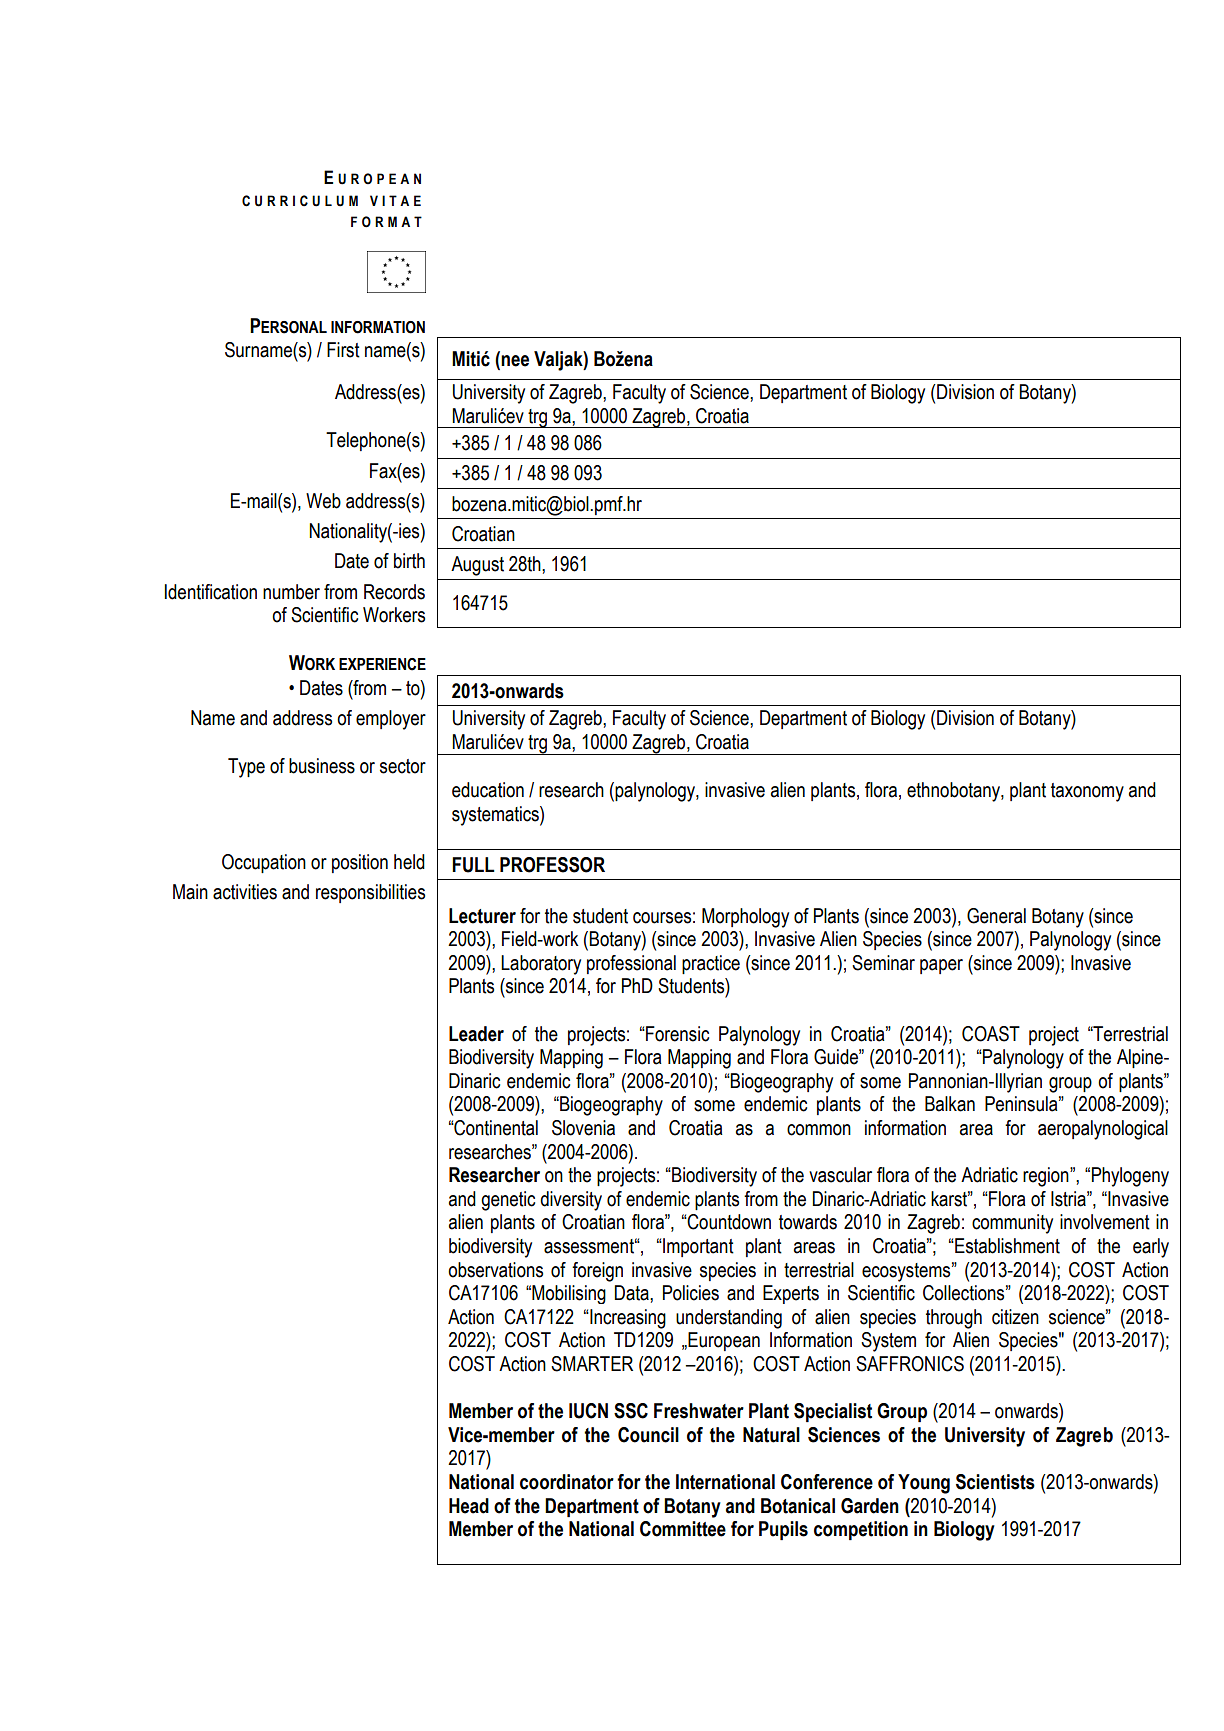 The height and width of the page is (1731, 1224). I want to click on Leader, so click(476, 1034).
